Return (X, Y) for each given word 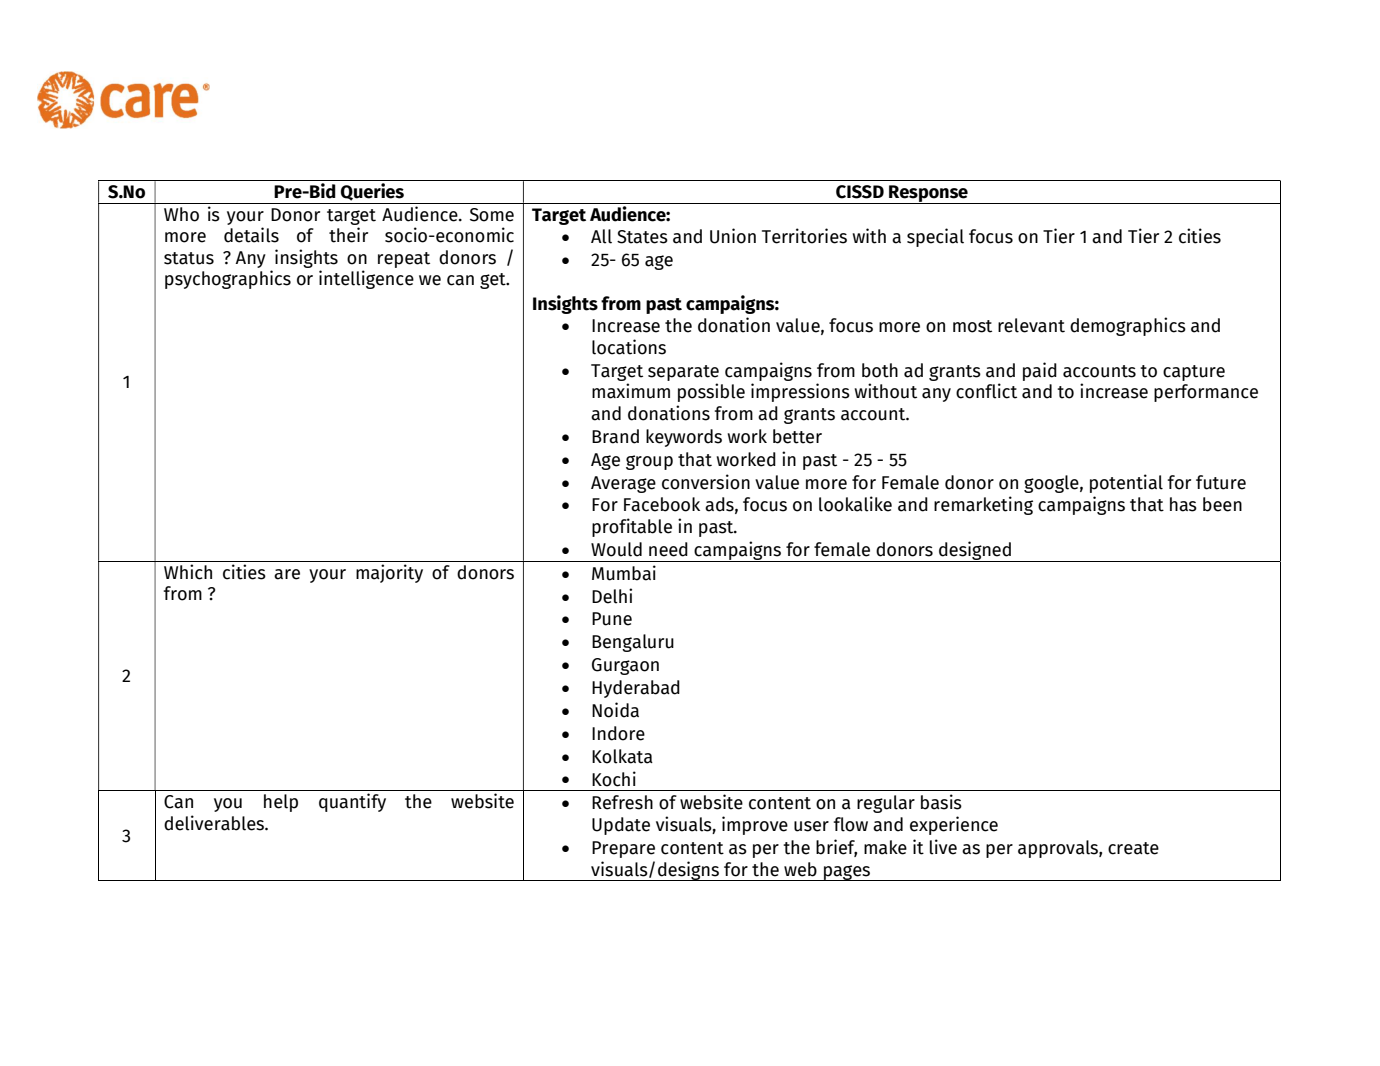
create (1133, 848)
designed (975, 551)
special (935, 237)
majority (389, 573)
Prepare (623, 849)
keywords (684, 438)
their (348, 235)
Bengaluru (633, 643)
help (281, 803)
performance (1206, 393)
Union (733, 236)
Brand (615, 436)
